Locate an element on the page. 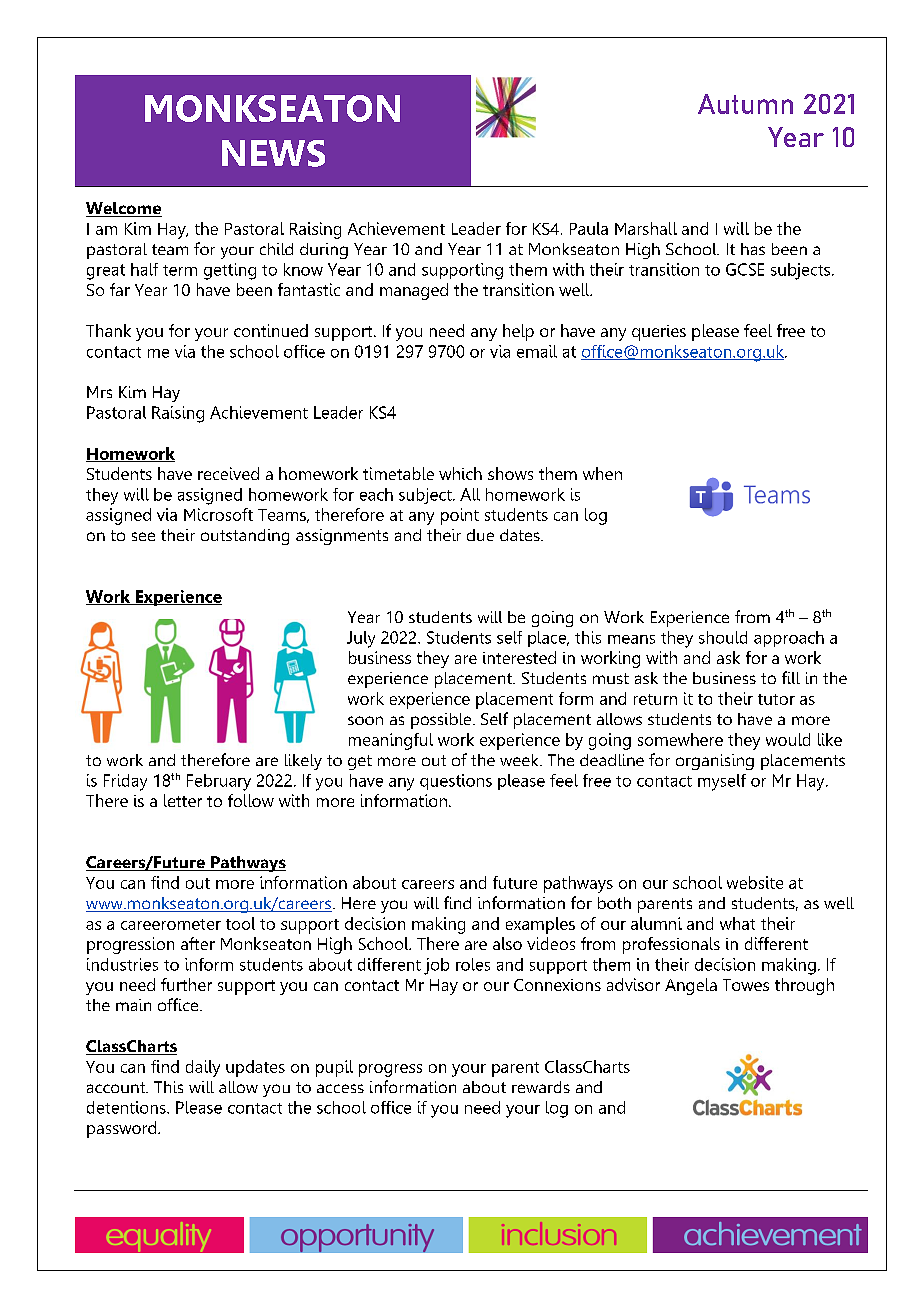  Autumn is located at coordinates (745, 104).
